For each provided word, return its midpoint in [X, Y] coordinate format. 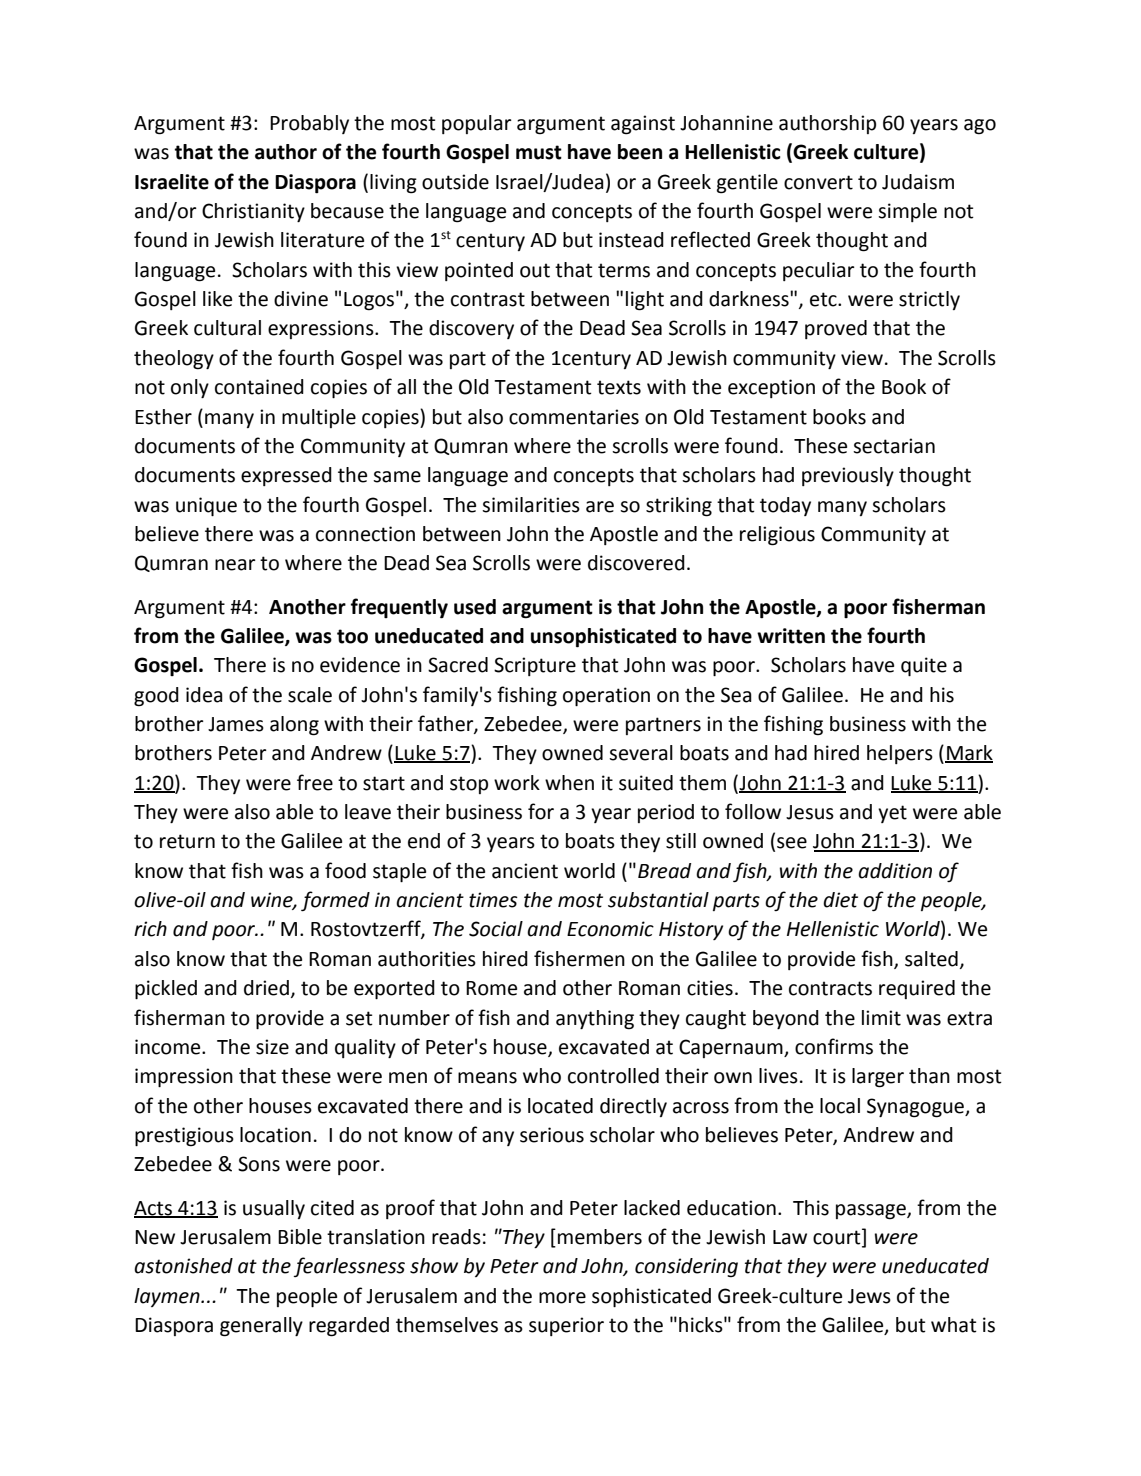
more [562, 1298]
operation [606, 696]
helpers [900, 754]
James [236, 724]
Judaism [918, 182]
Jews [869, 1296]
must [539, 152]
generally [261, 1327]
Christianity [253, 212]
